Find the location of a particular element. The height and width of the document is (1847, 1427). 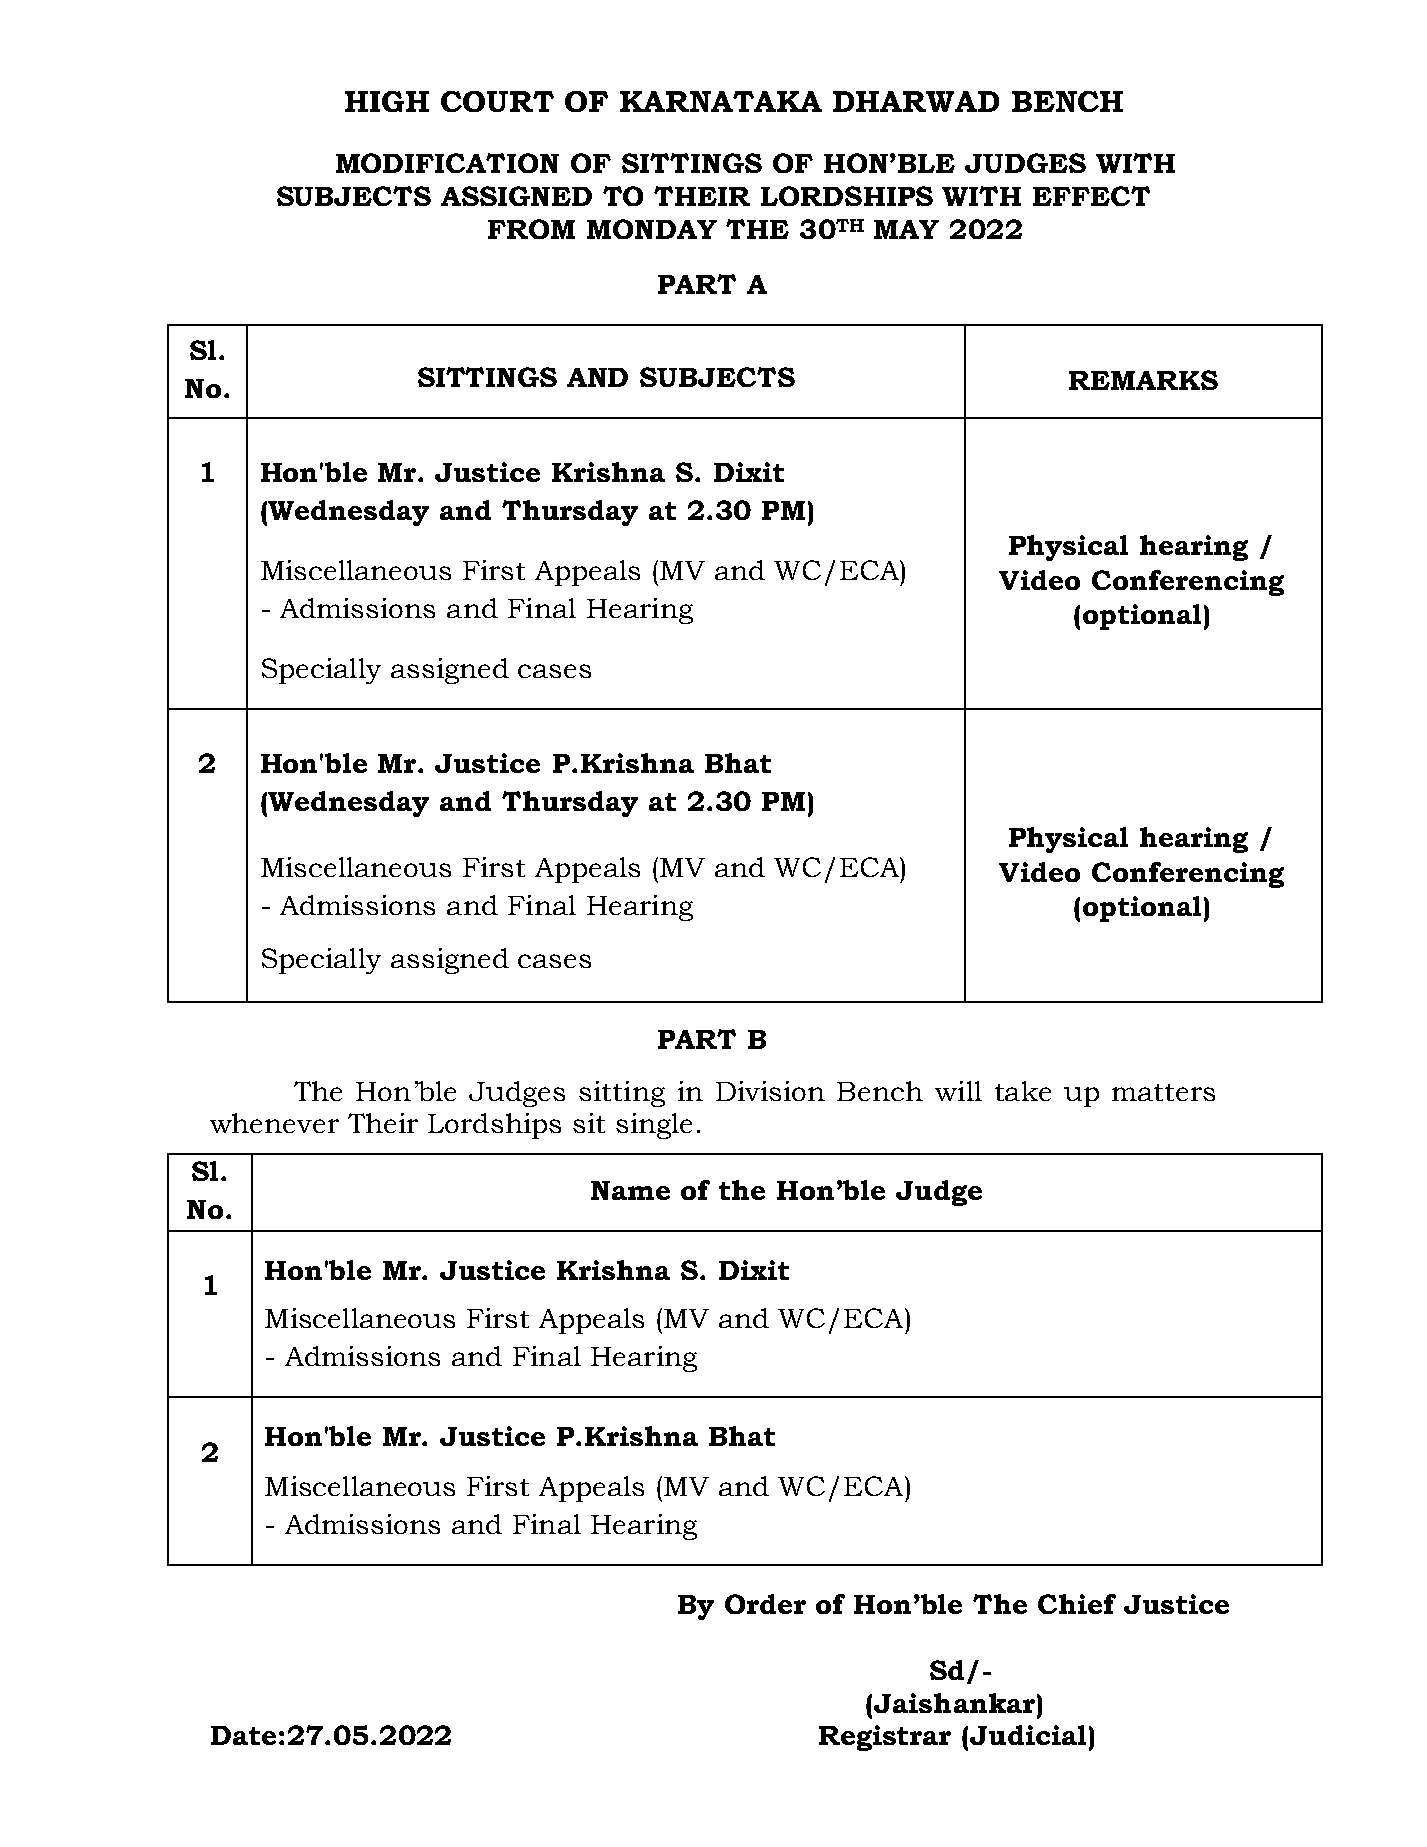

single is located at coordinates (654, 1126).
